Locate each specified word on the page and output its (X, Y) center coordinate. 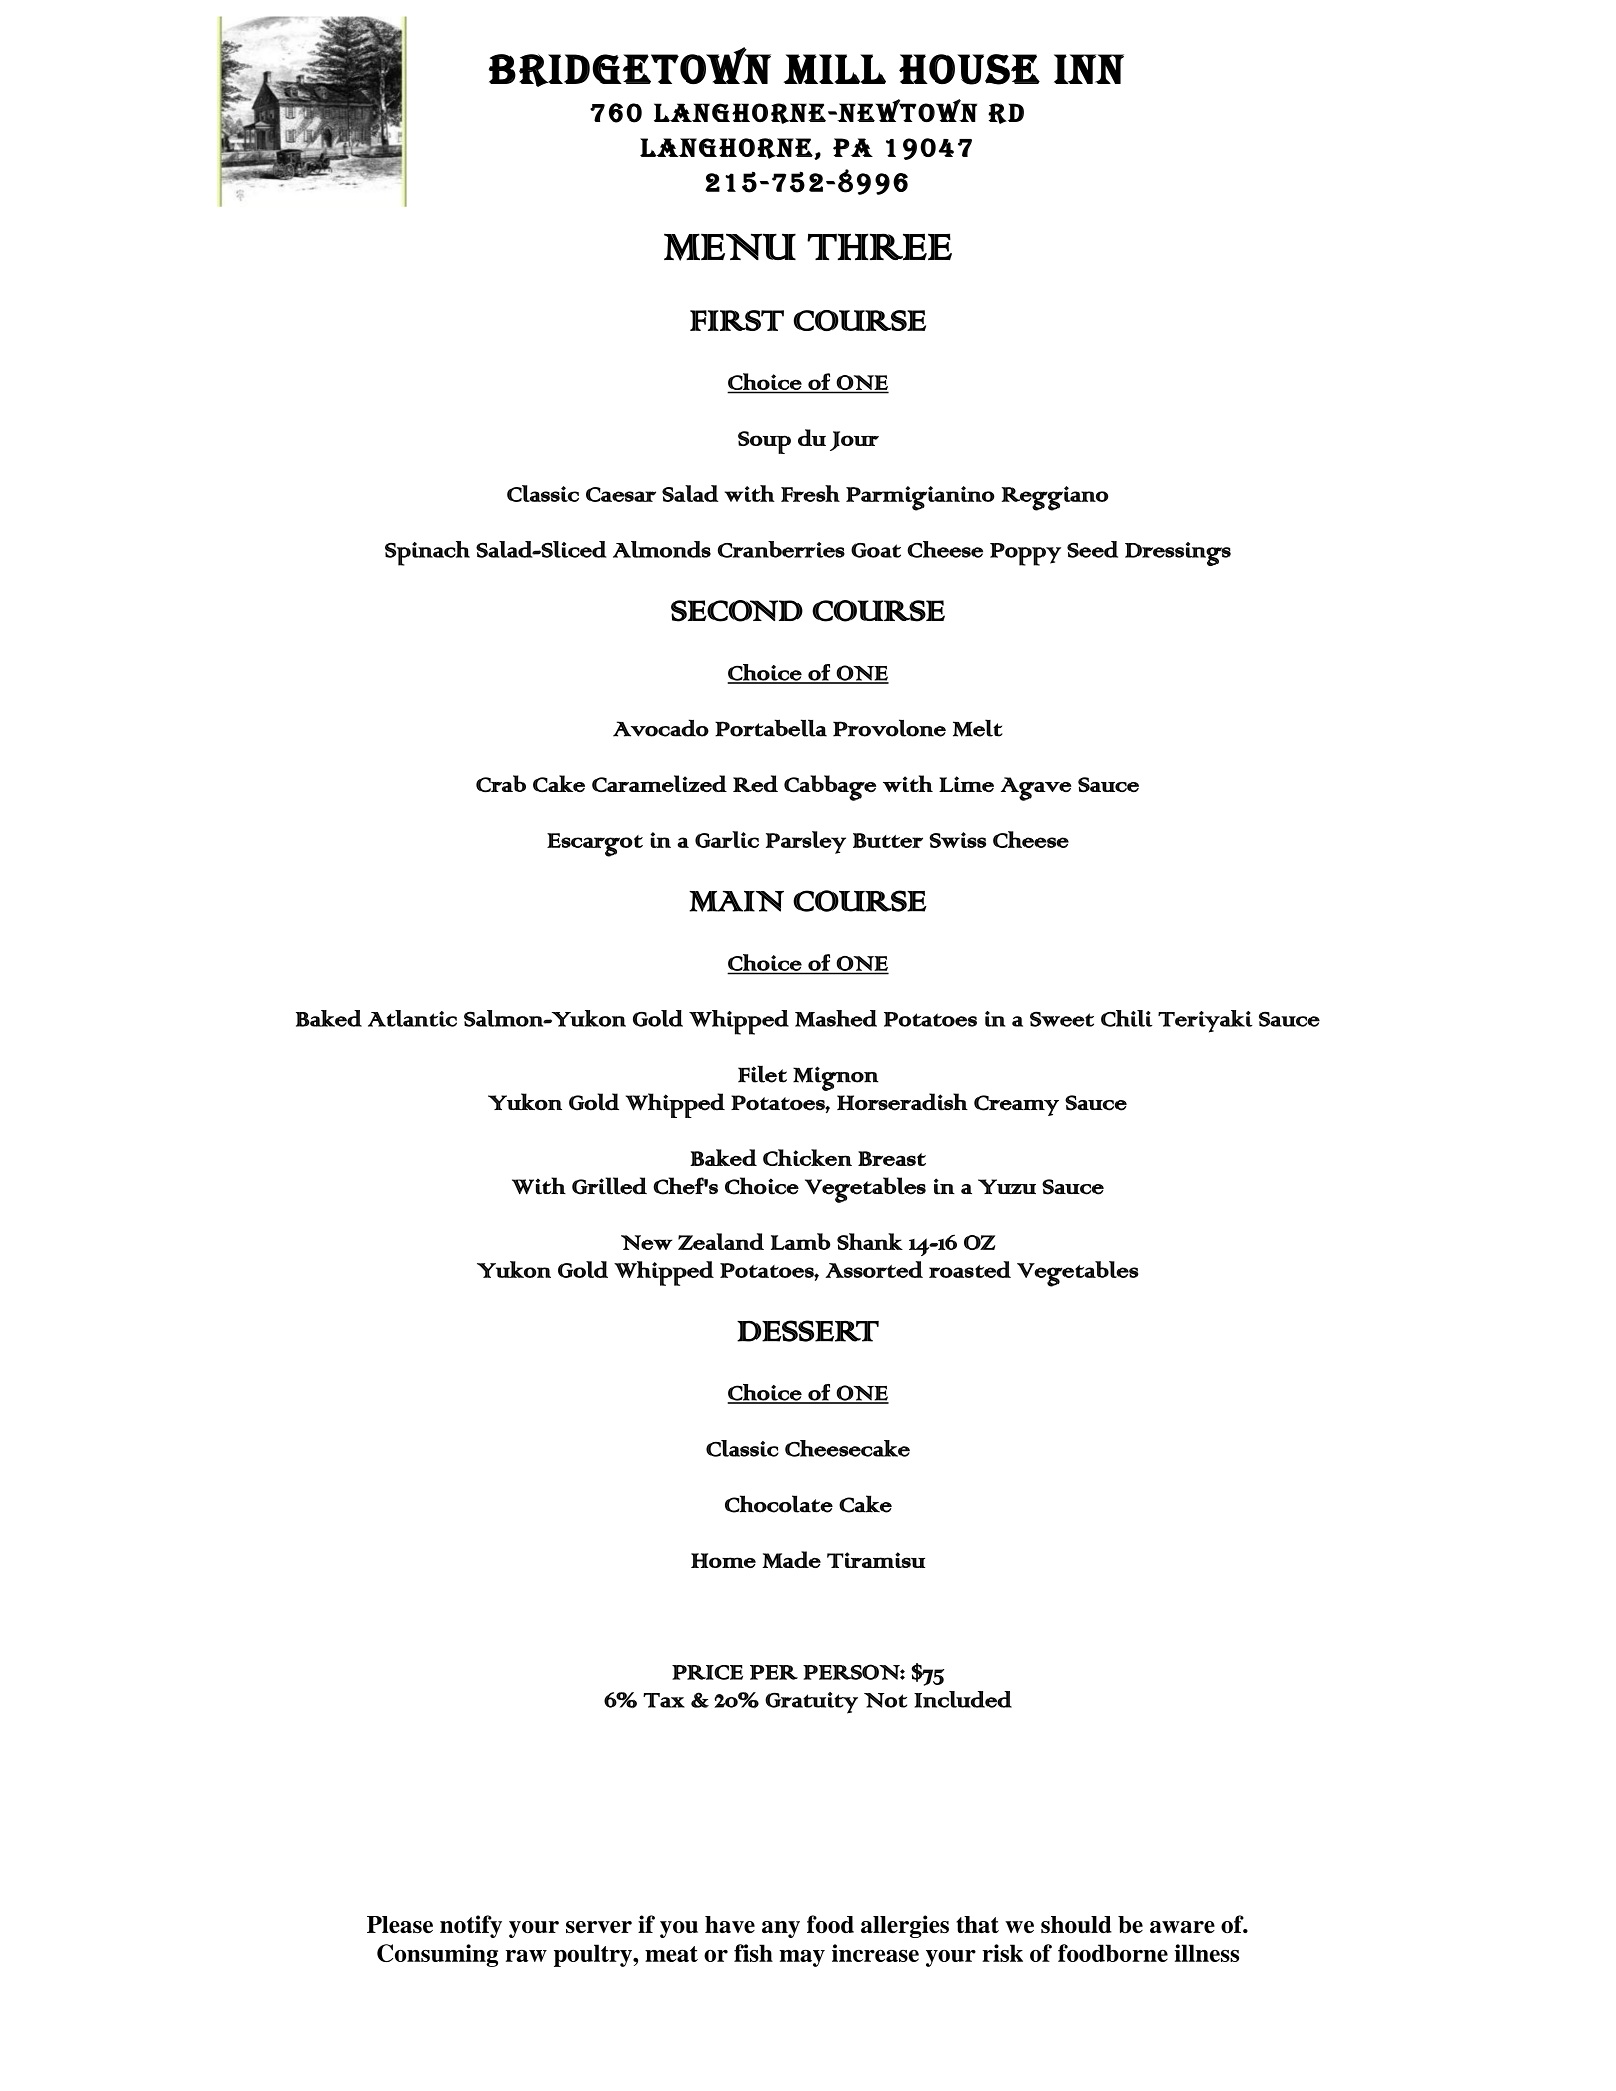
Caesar (621, 494)
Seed (1092, 549)
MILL (835, 69)
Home (723, 1560)
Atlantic (412, 1018)
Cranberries (781, 549)
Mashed (836, 1018)
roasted (970, 1269)
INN (1089, 69)
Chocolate (779, 1504)
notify (471, 1926)
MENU (730, 247)
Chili (1127, 1018)
